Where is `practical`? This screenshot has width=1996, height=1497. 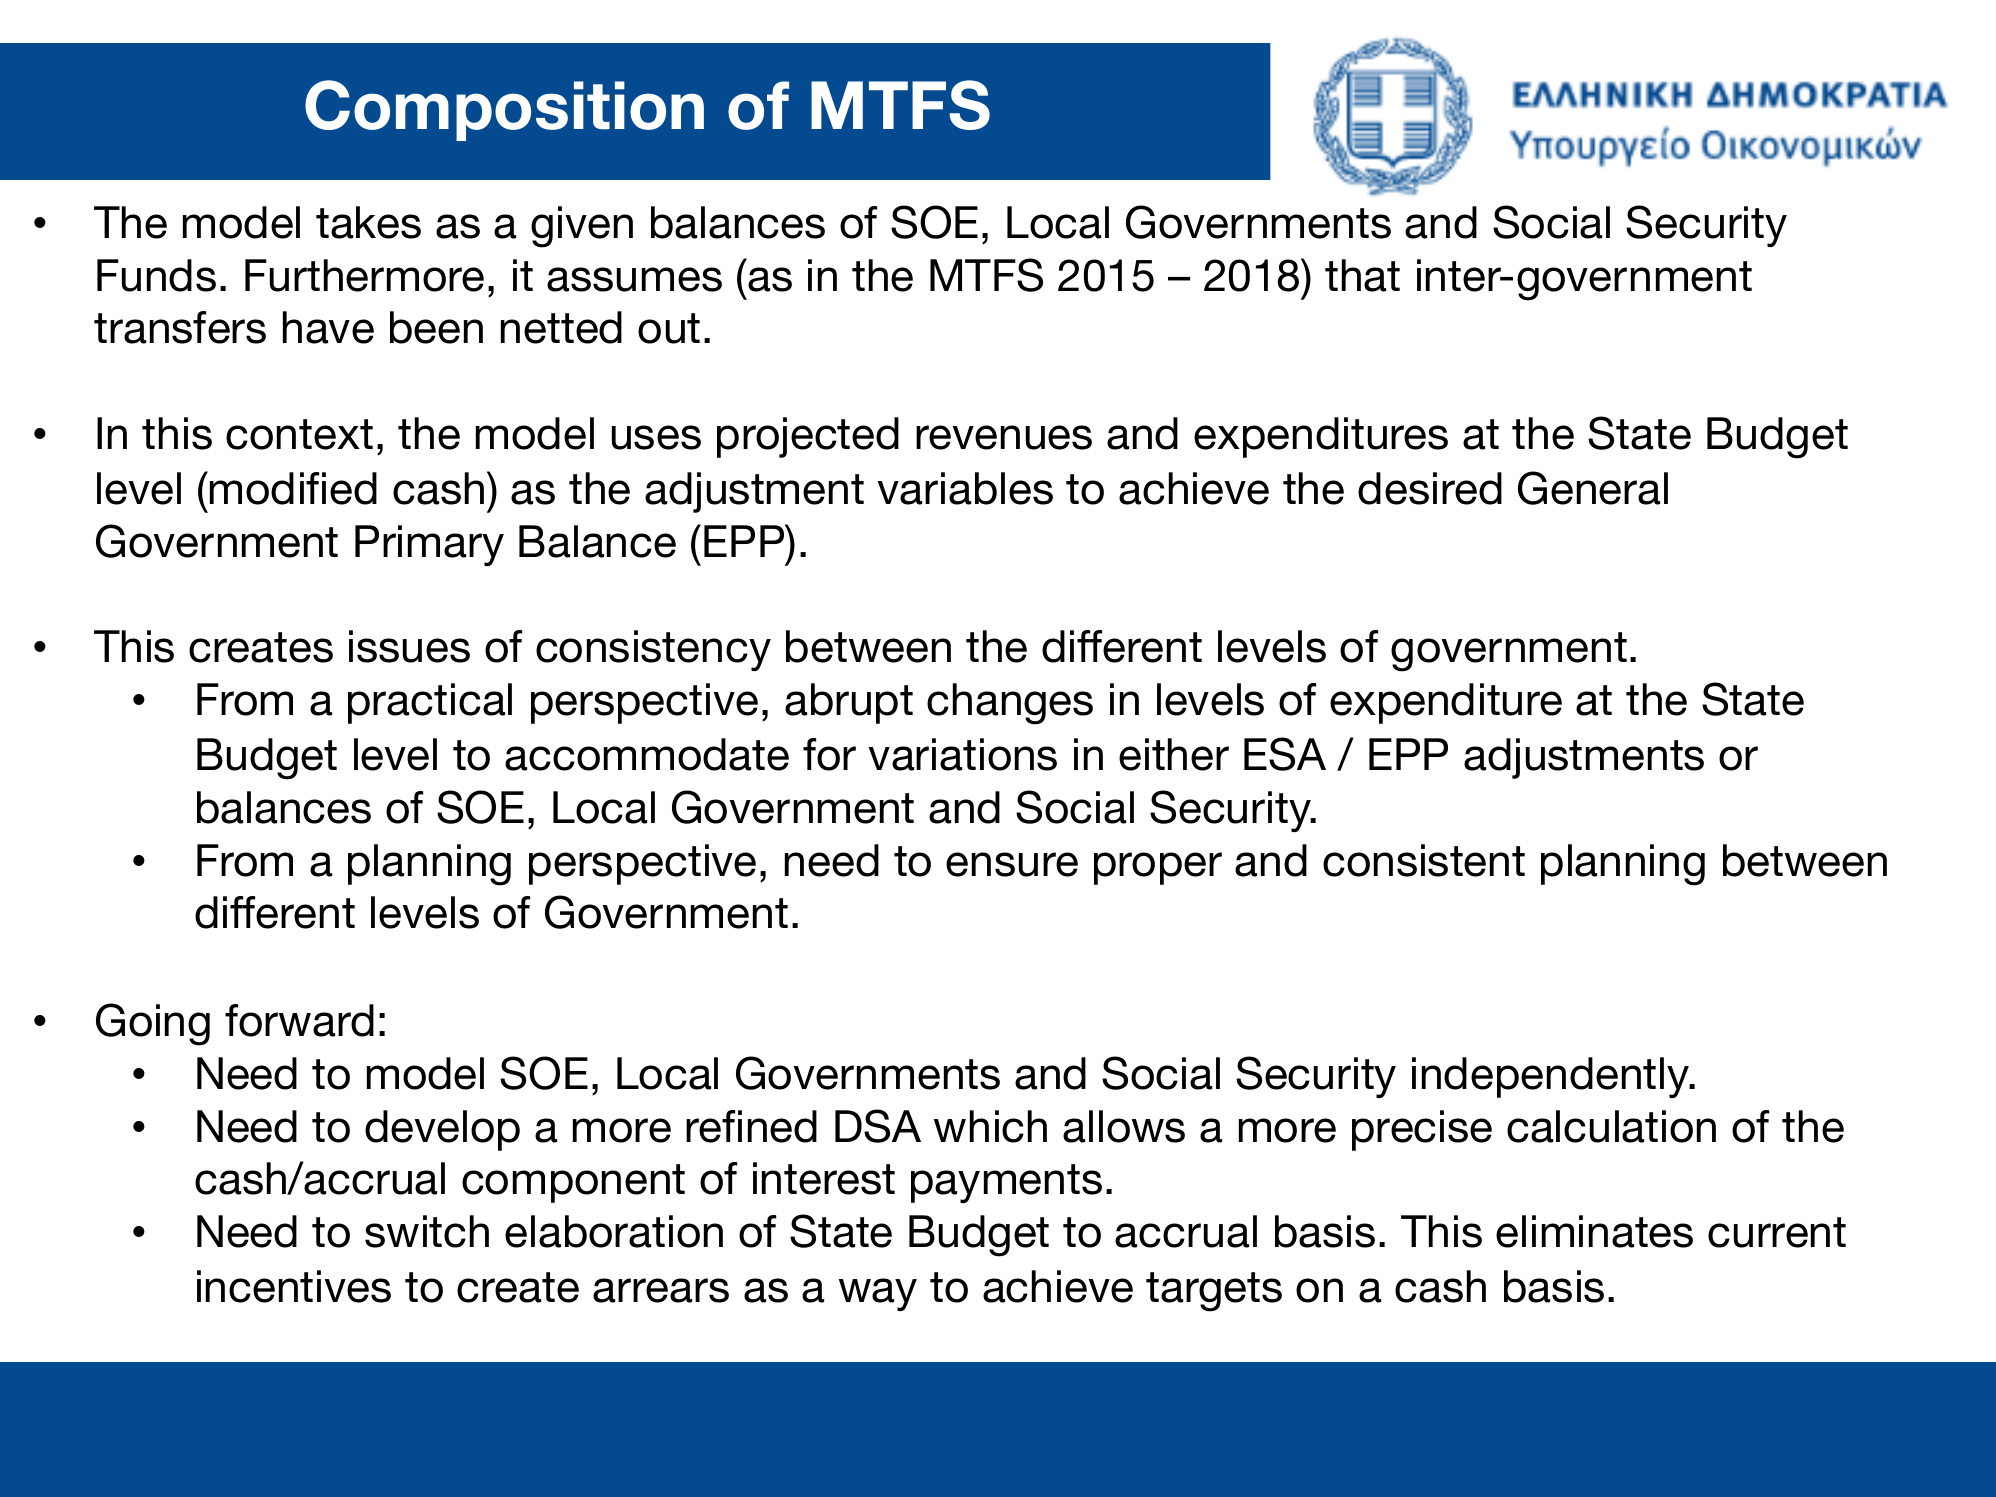 practical is located at coordinates (430, 703).
